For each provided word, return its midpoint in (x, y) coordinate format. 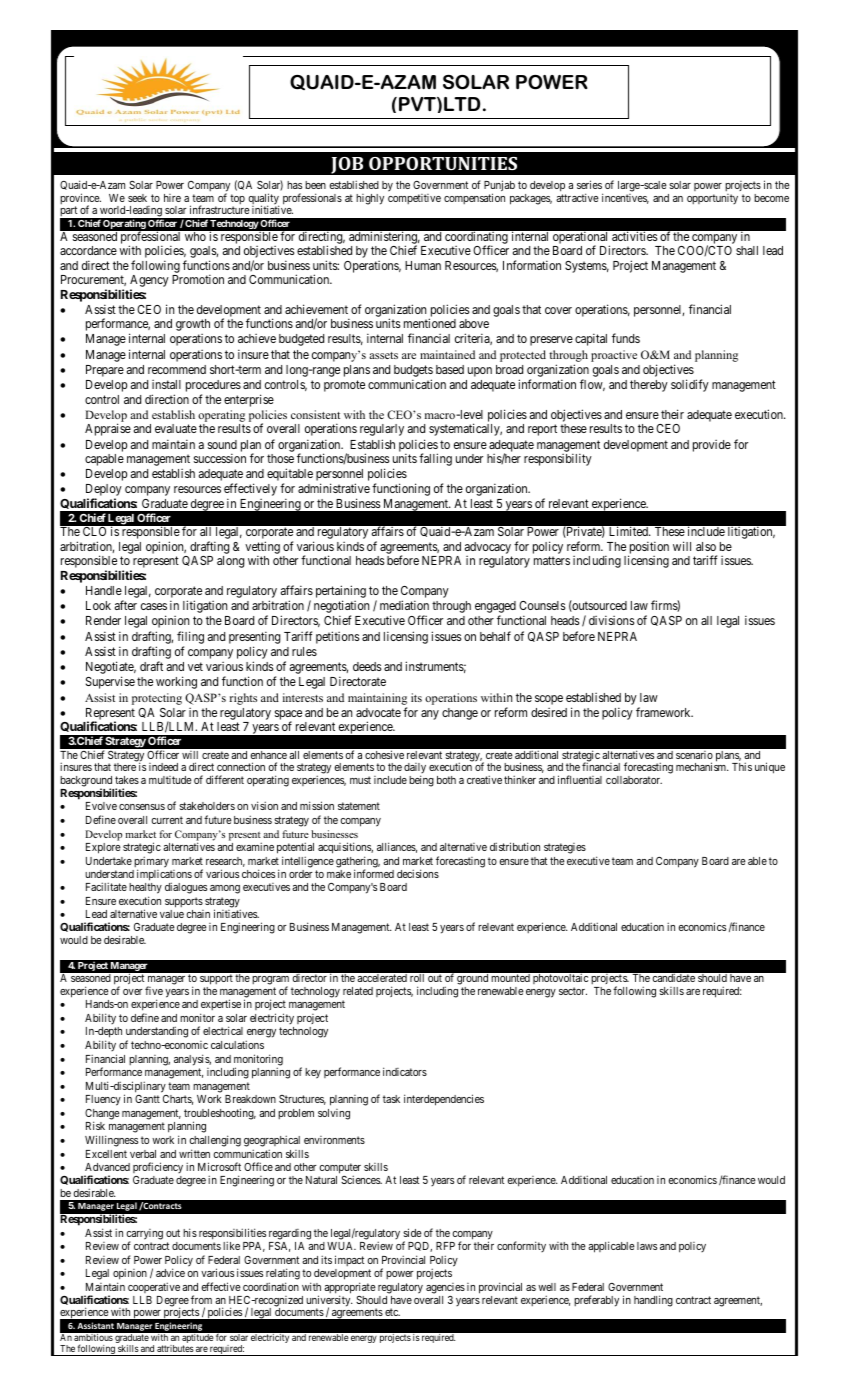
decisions (418, 873)
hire (172, 198)
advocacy (488, 548)
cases (154, 606)
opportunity (712, 199)
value (172, 914)
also (706, 546)
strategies (565, 848)
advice (170, 1272)
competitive (414, 199)
